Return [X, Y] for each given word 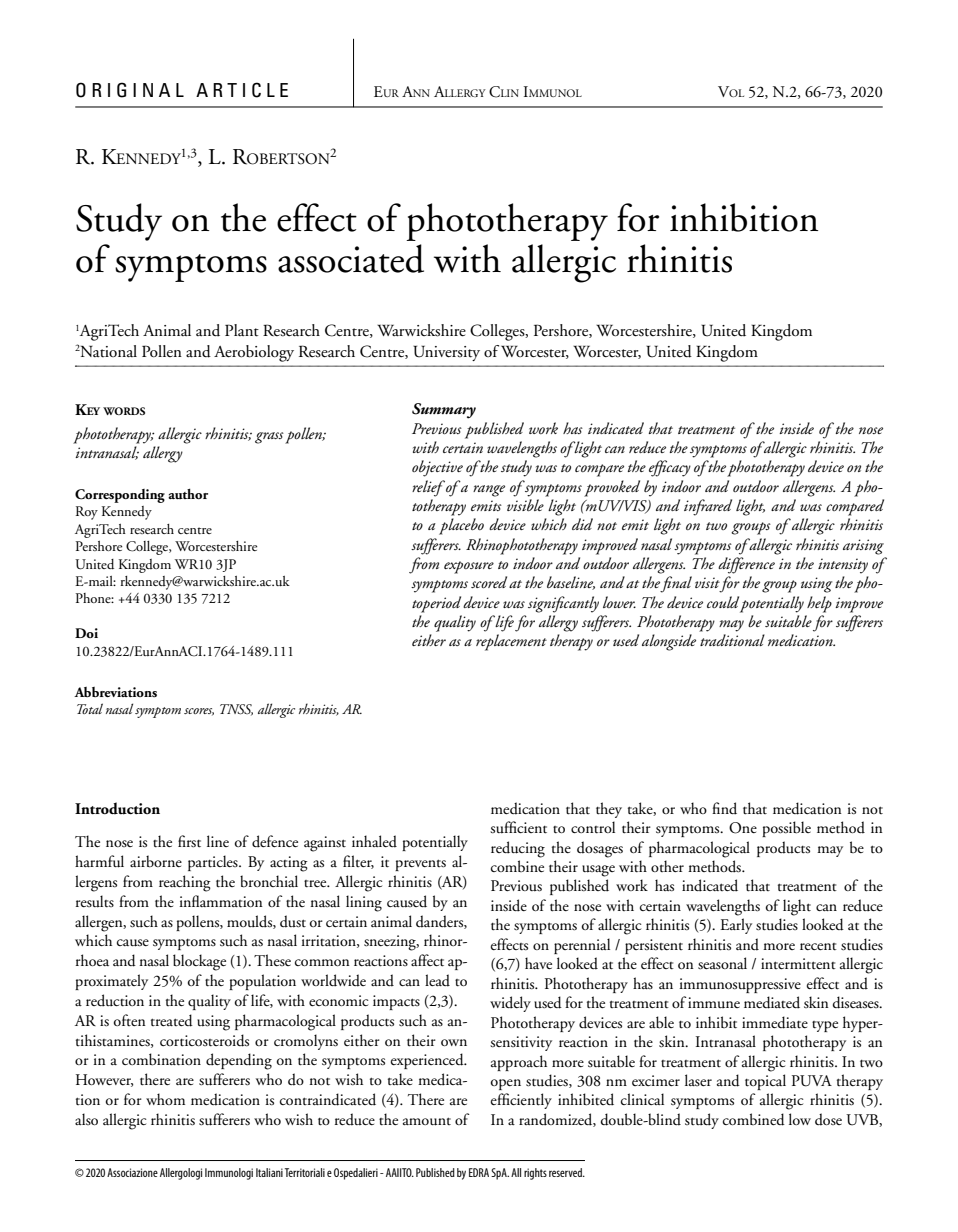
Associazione [132, 1172]
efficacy [670, 468]
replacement [511, 642]
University [446, 353]
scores [199, 712]
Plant [242, 330]
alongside [669, 642]
